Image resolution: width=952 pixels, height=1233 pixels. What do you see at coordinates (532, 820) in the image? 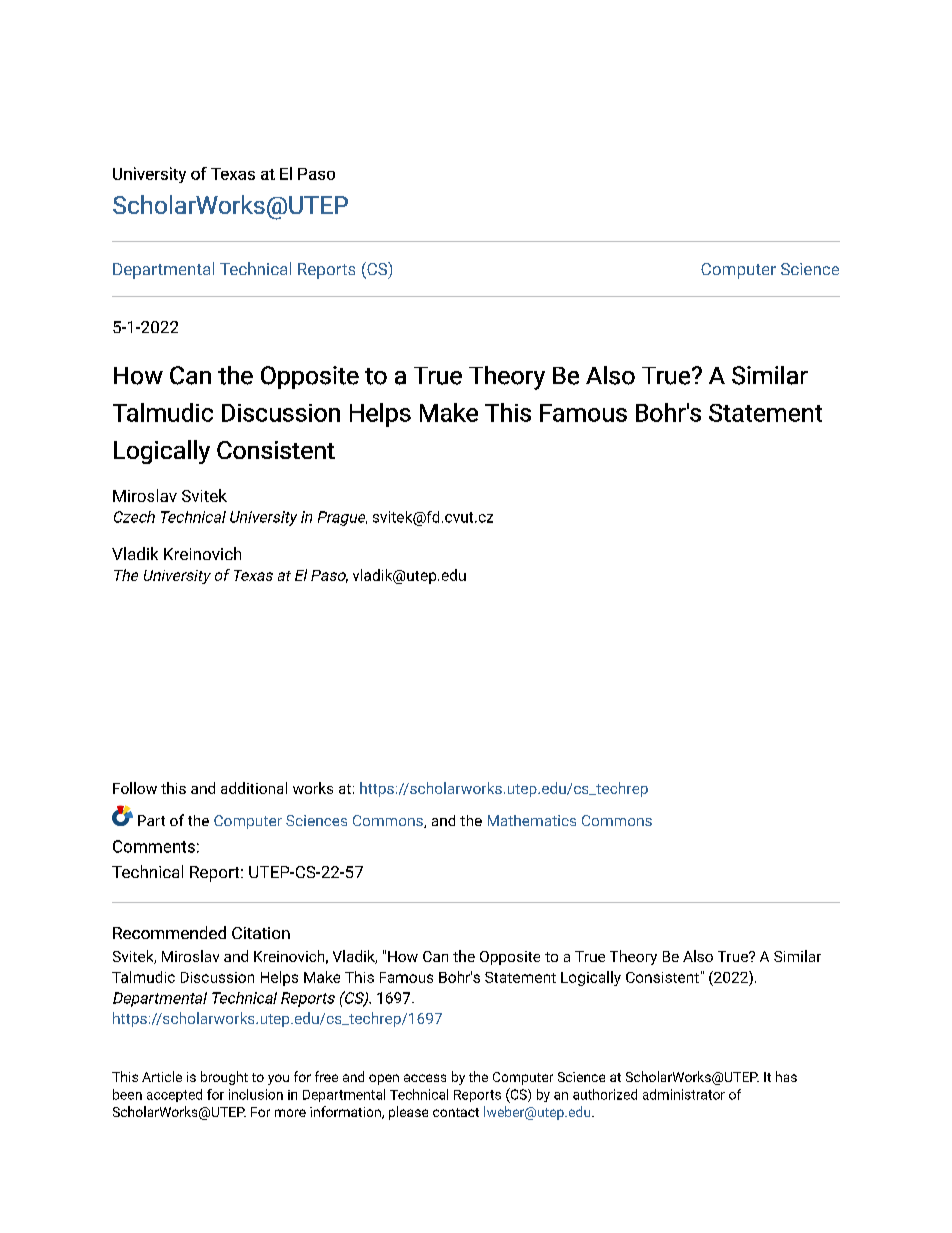
I see `Mathematics` at bounding box center [532, 820].
